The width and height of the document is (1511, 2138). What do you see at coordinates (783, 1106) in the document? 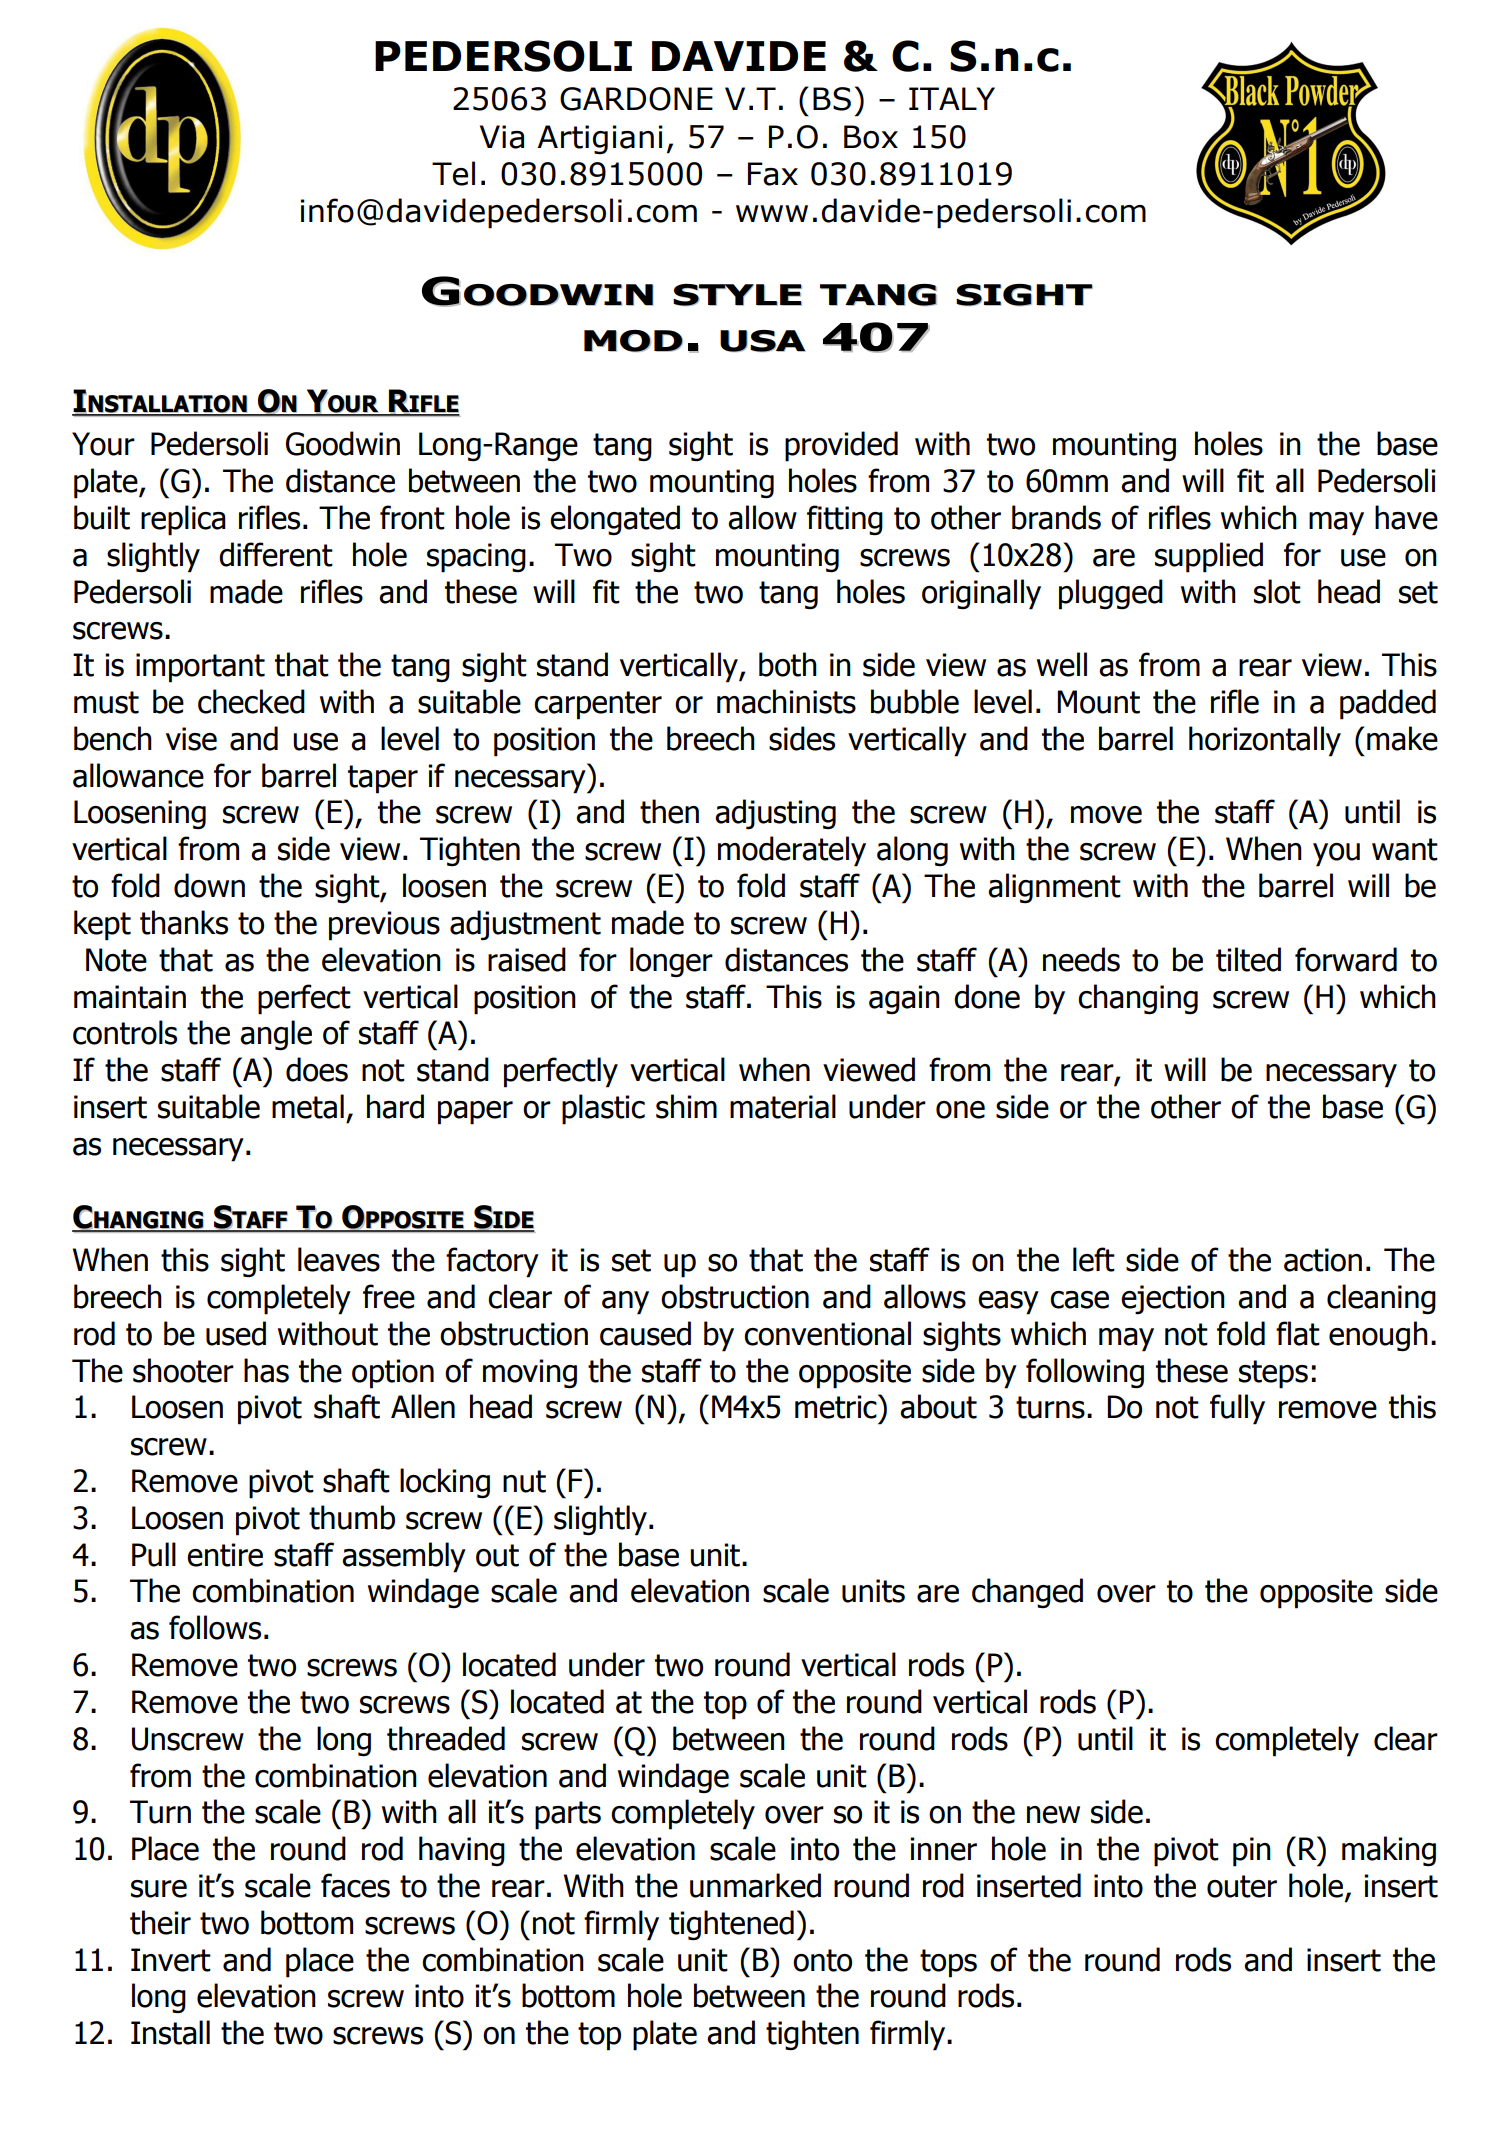
I see `material` at bounding box center [783, 1106].
